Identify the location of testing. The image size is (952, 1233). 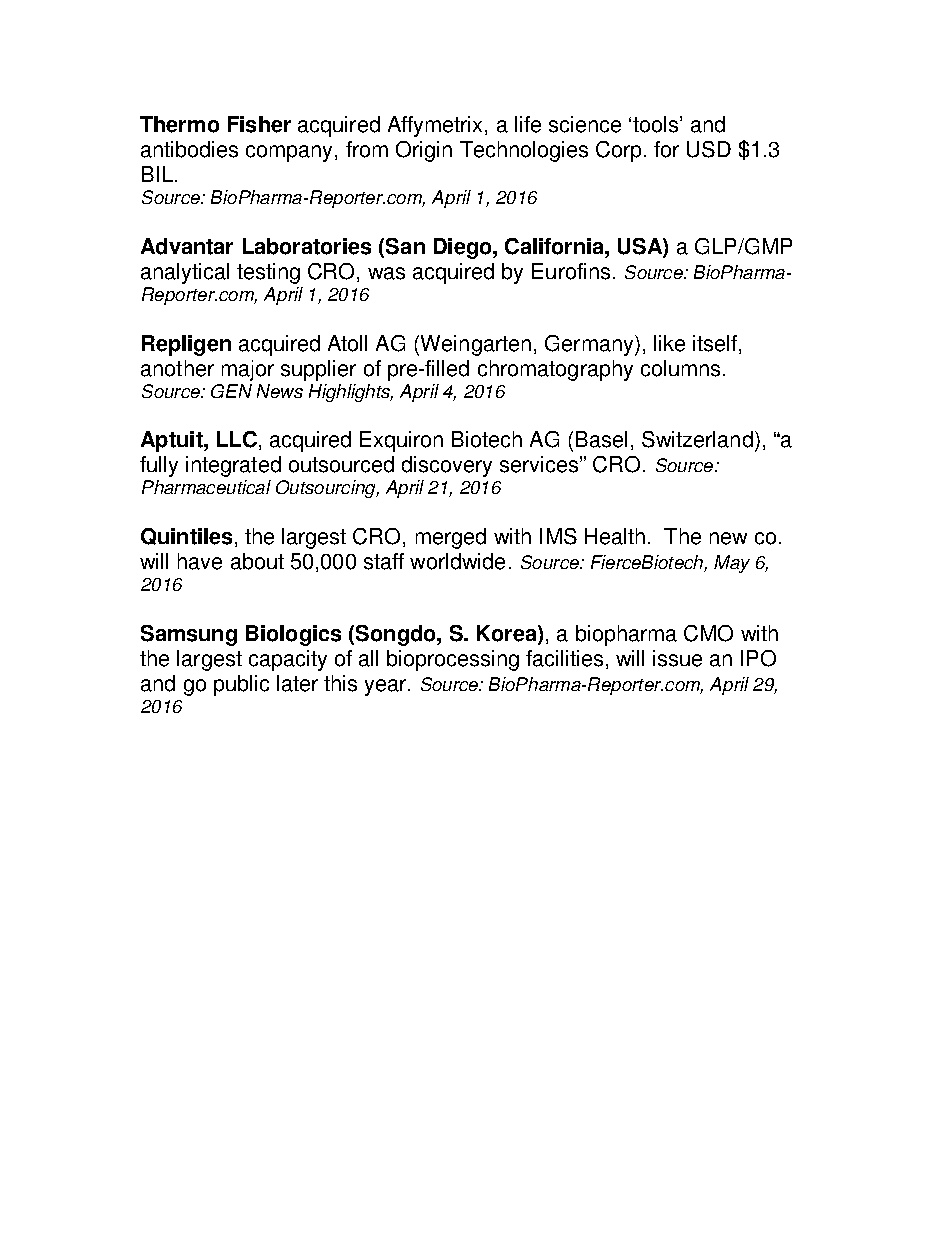
(268, 273).
